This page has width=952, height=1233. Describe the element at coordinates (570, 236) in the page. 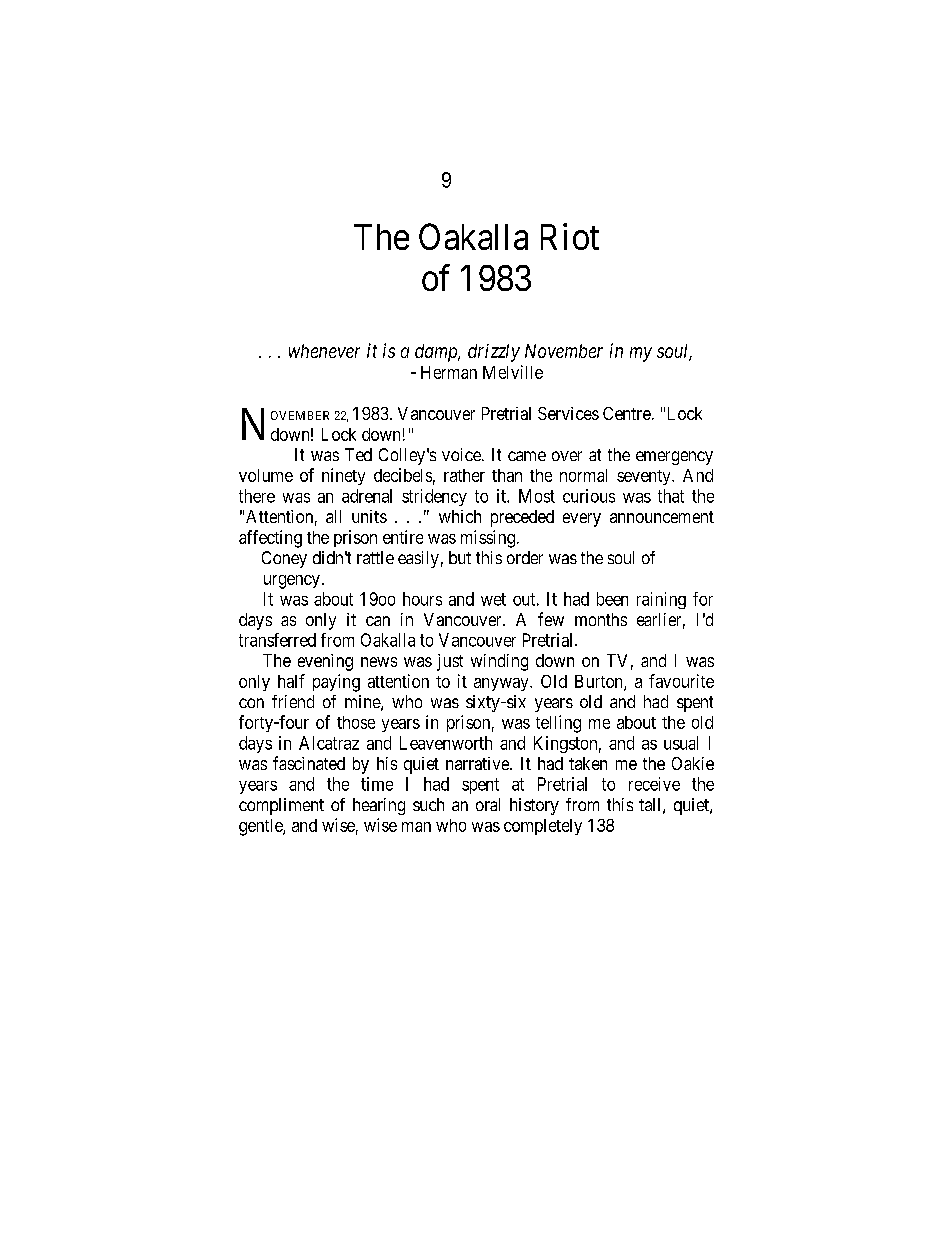

I see `Riot` at that location.
